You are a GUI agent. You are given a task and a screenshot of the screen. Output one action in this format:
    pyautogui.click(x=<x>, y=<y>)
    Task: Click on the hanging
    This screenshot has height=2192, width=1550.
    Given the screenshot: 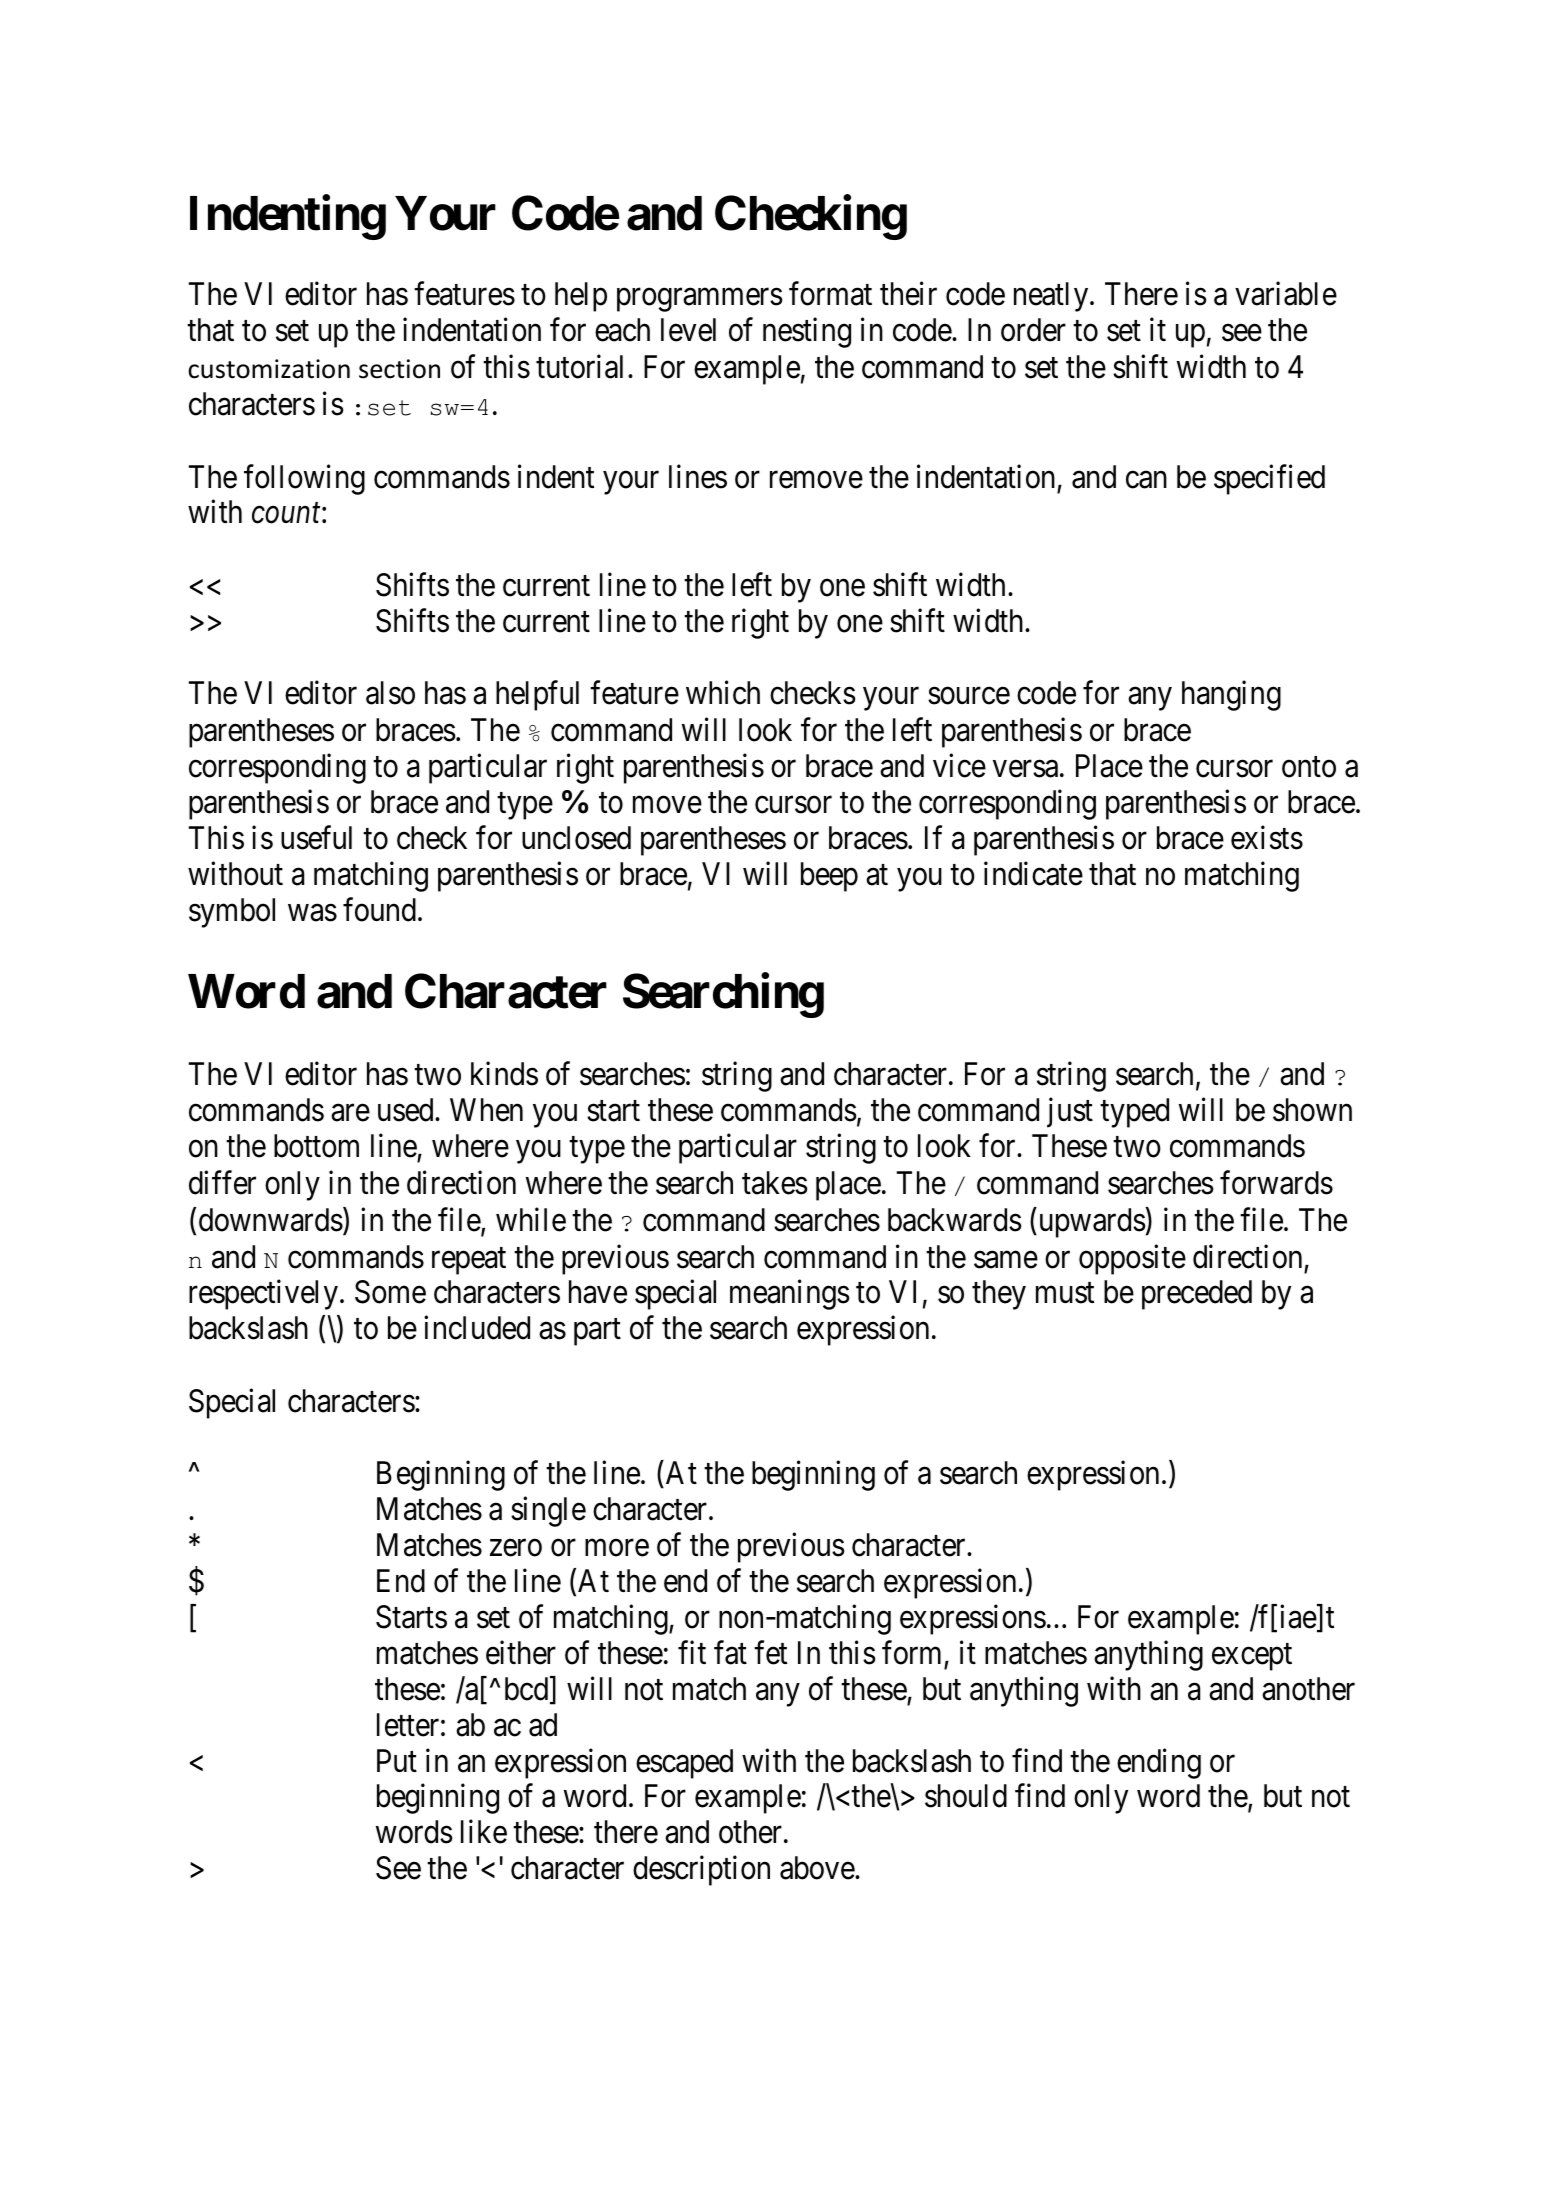 What is the action you would take?
    pyautogui.click(x=1231, y=696)
